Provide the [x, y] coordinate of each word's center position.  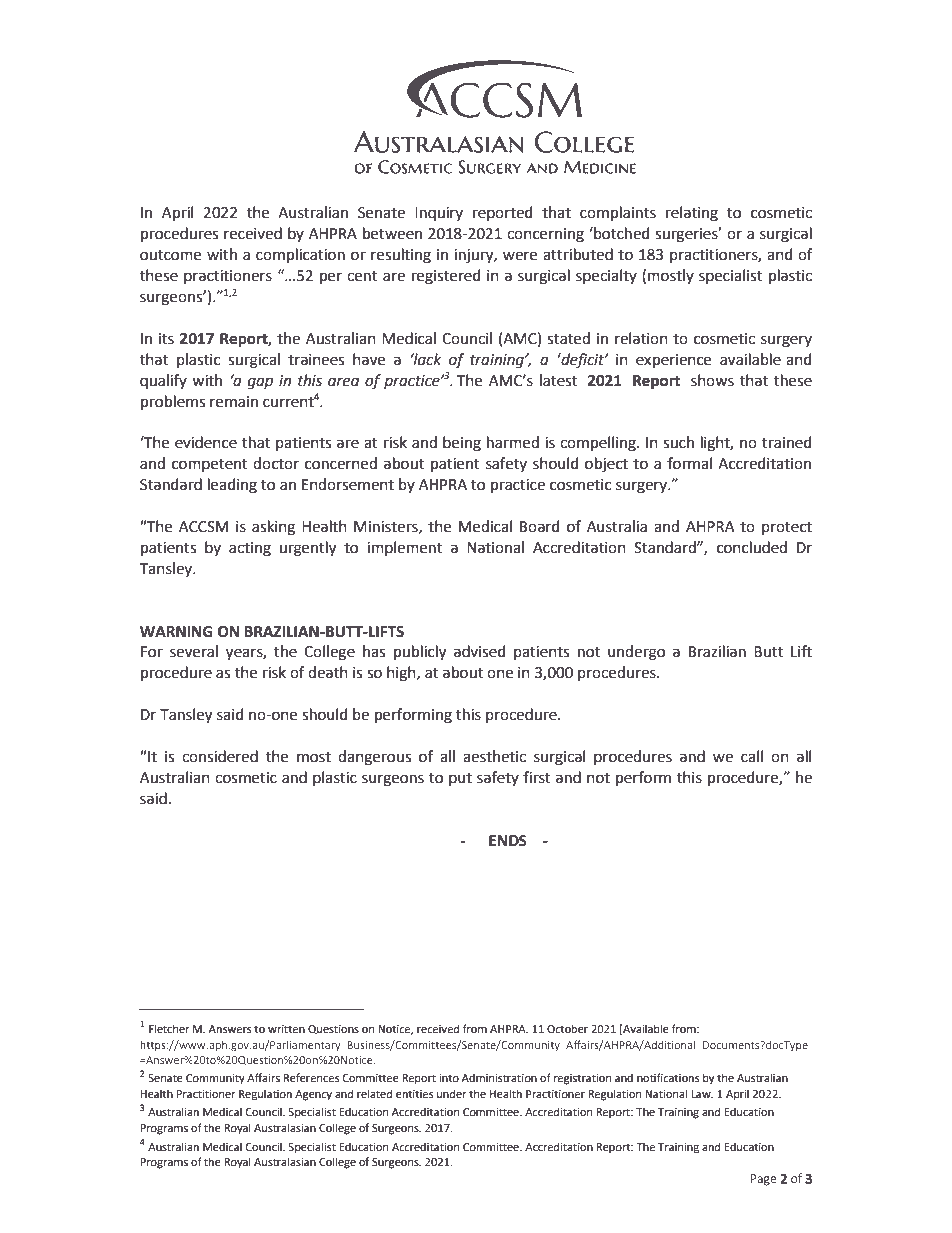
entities [414, 1094]
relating [692, 214]
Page [764, 1180]
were [520, 256]
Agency [313, 1095]
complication [300, 256]
